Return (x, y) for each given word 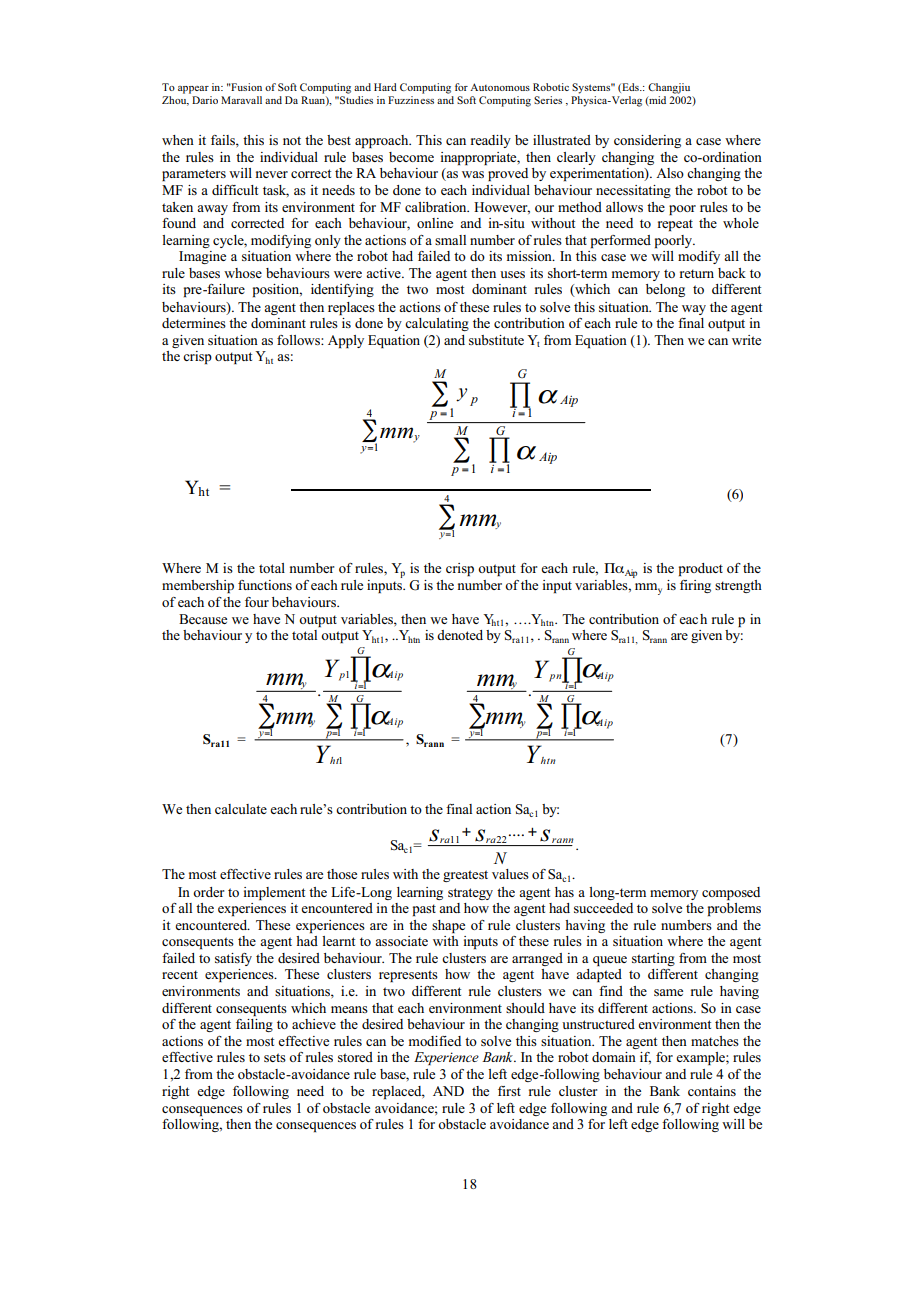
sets (275, 1057)
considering (647, 141)
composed (731, 893)
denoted (460, 635)
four (257, 602)
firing (695, 586)
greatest (465, 876)
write (746, 340)
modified (435, 1041)
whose (243, 273)
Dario (204, 98)
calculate (241, 809)
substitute (496, 340)
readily (491, 141)
